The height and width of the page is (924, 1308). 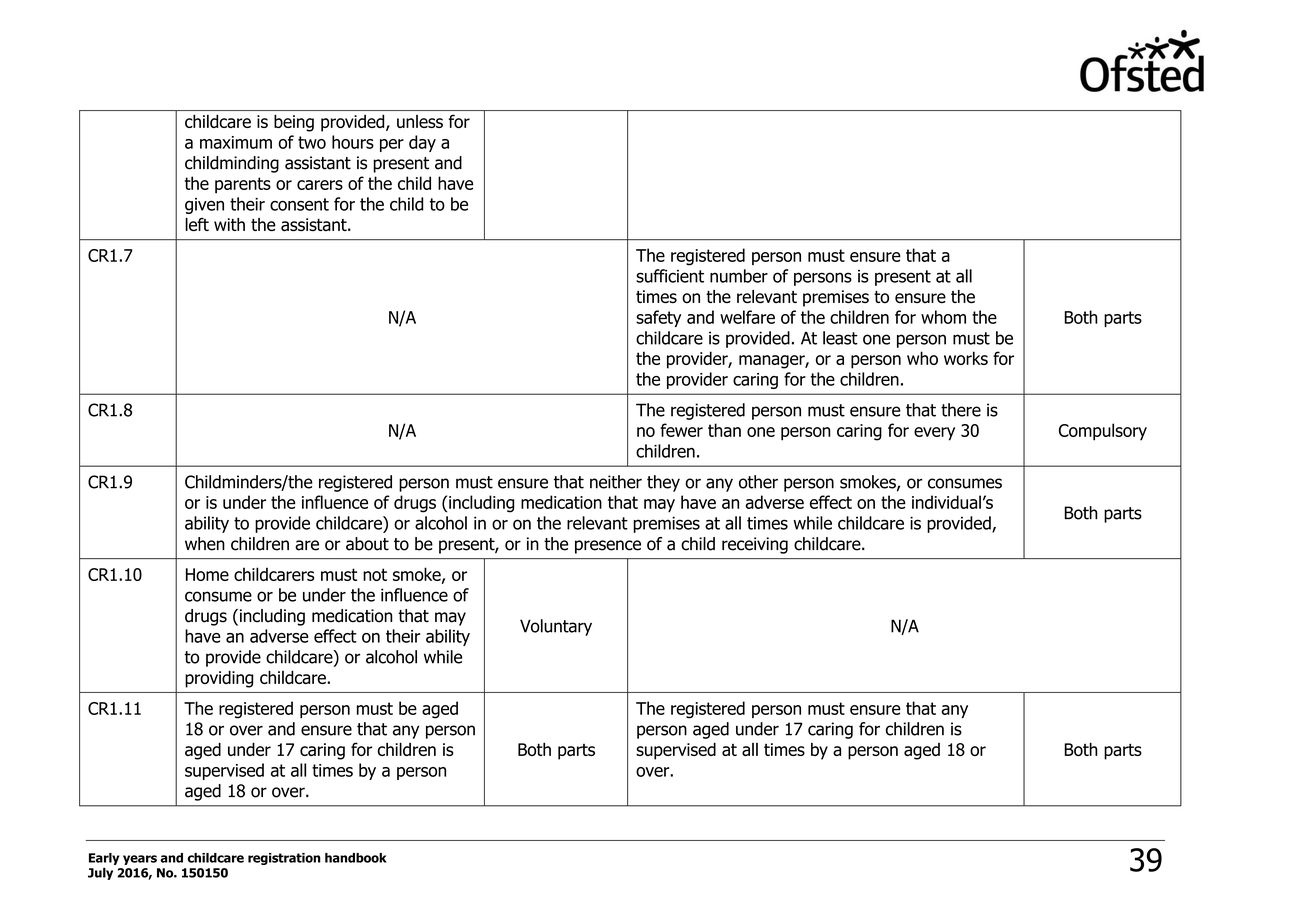 What do you see at coordinates (356, 858) in the page?
I see `handbook` at bounding box center [356, 858].
